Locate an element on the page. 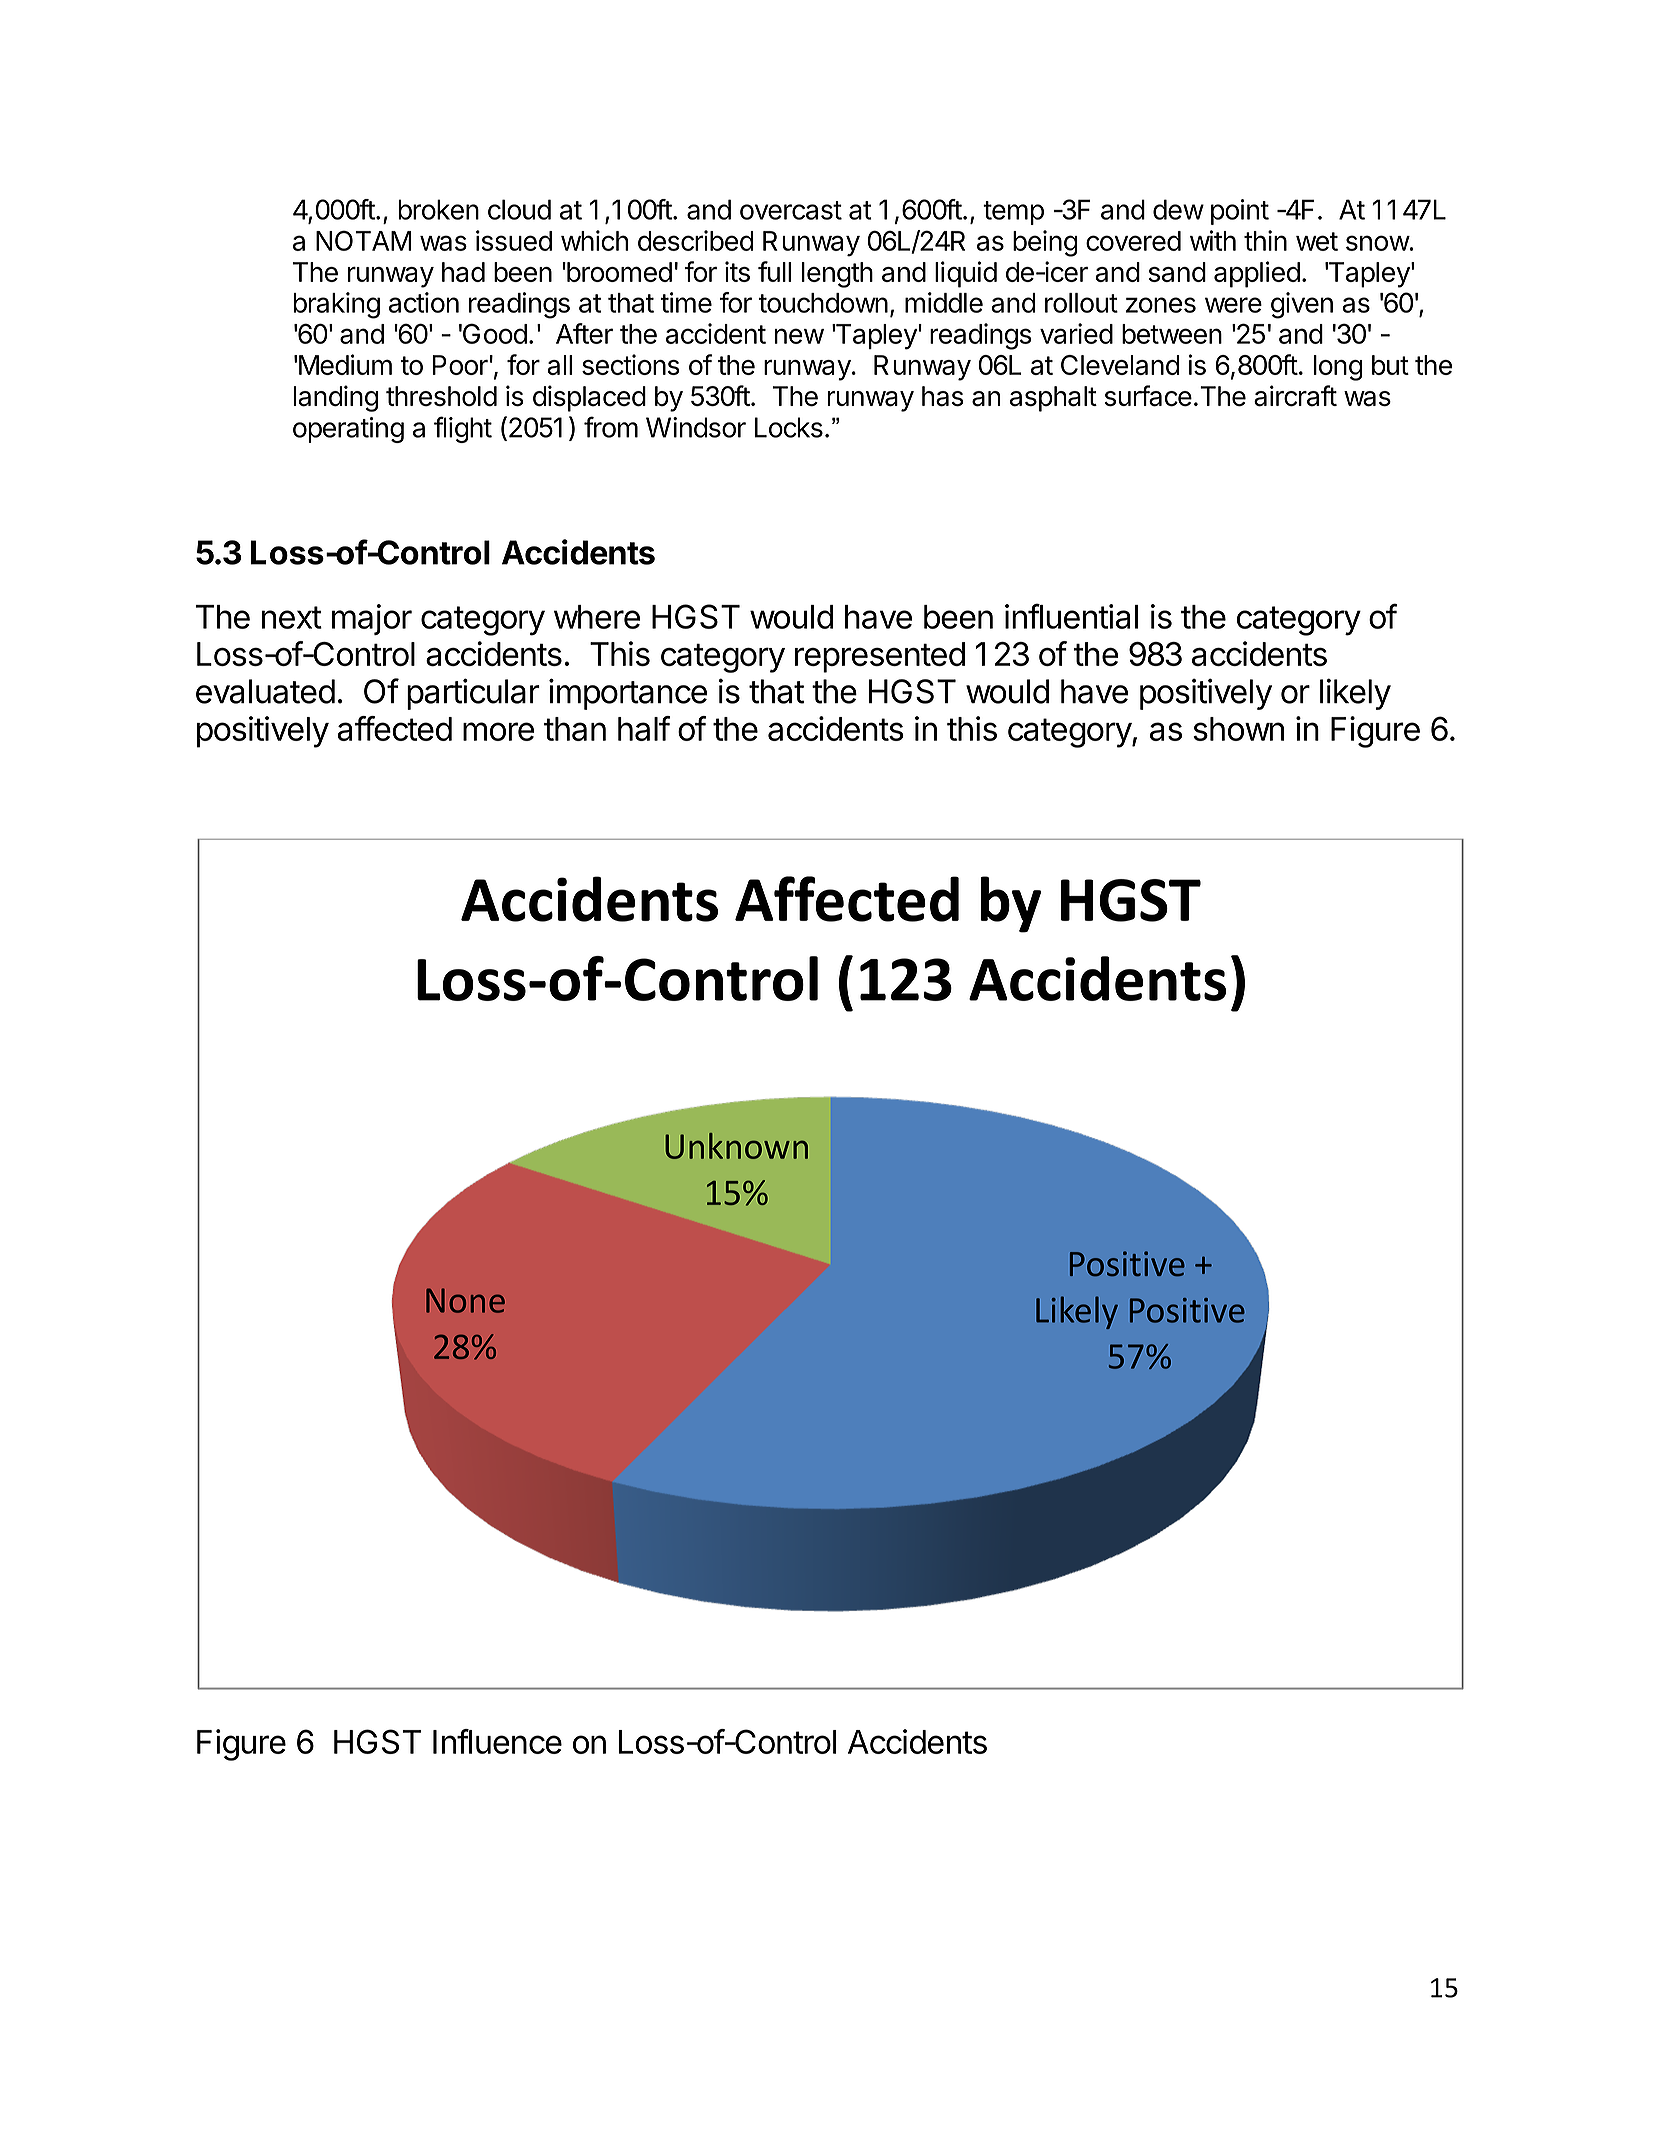  Unknown is located at coordinates (736, 1146).
